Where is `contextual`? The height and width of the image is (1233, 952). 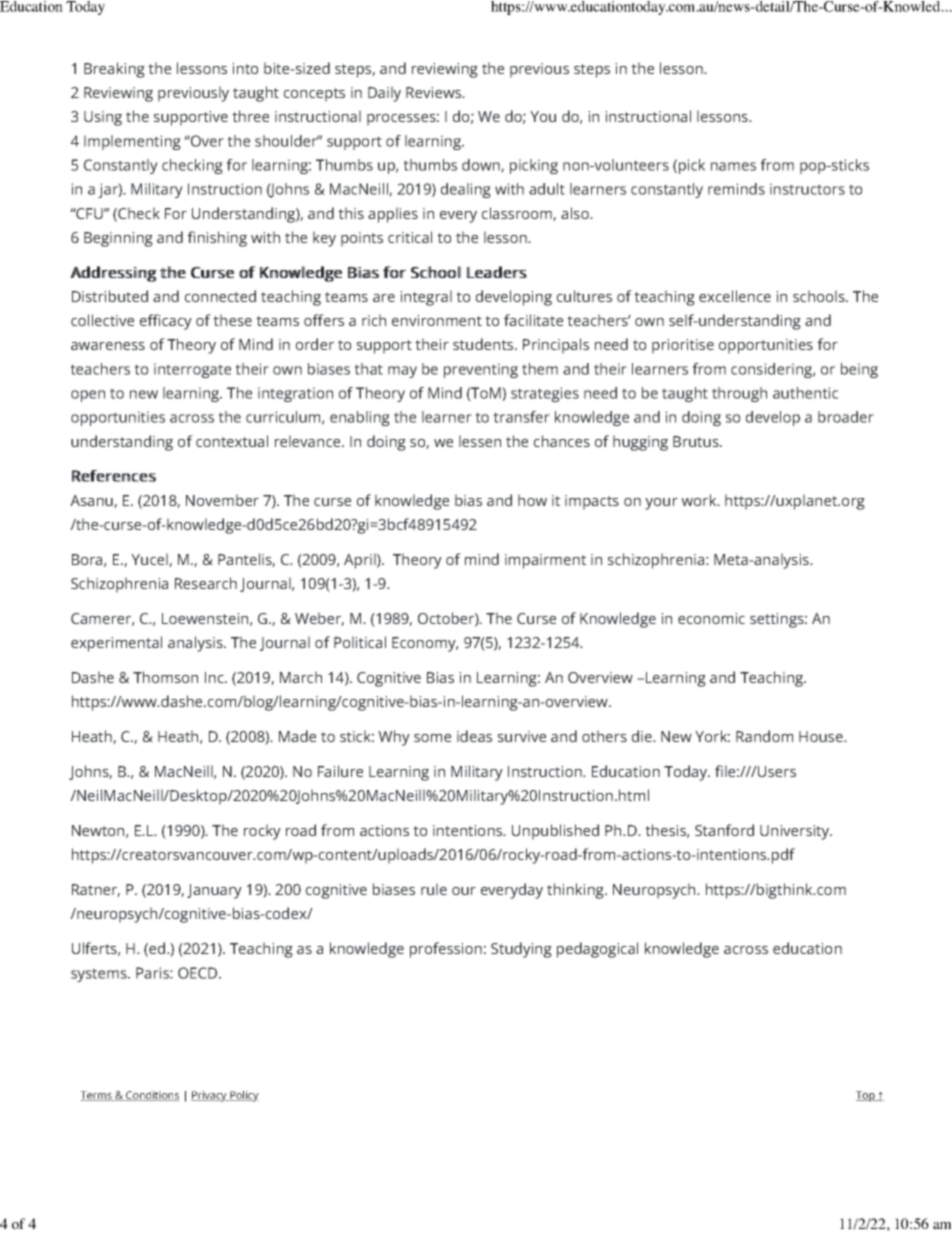 contextual is located at coordinates (232, 441).
